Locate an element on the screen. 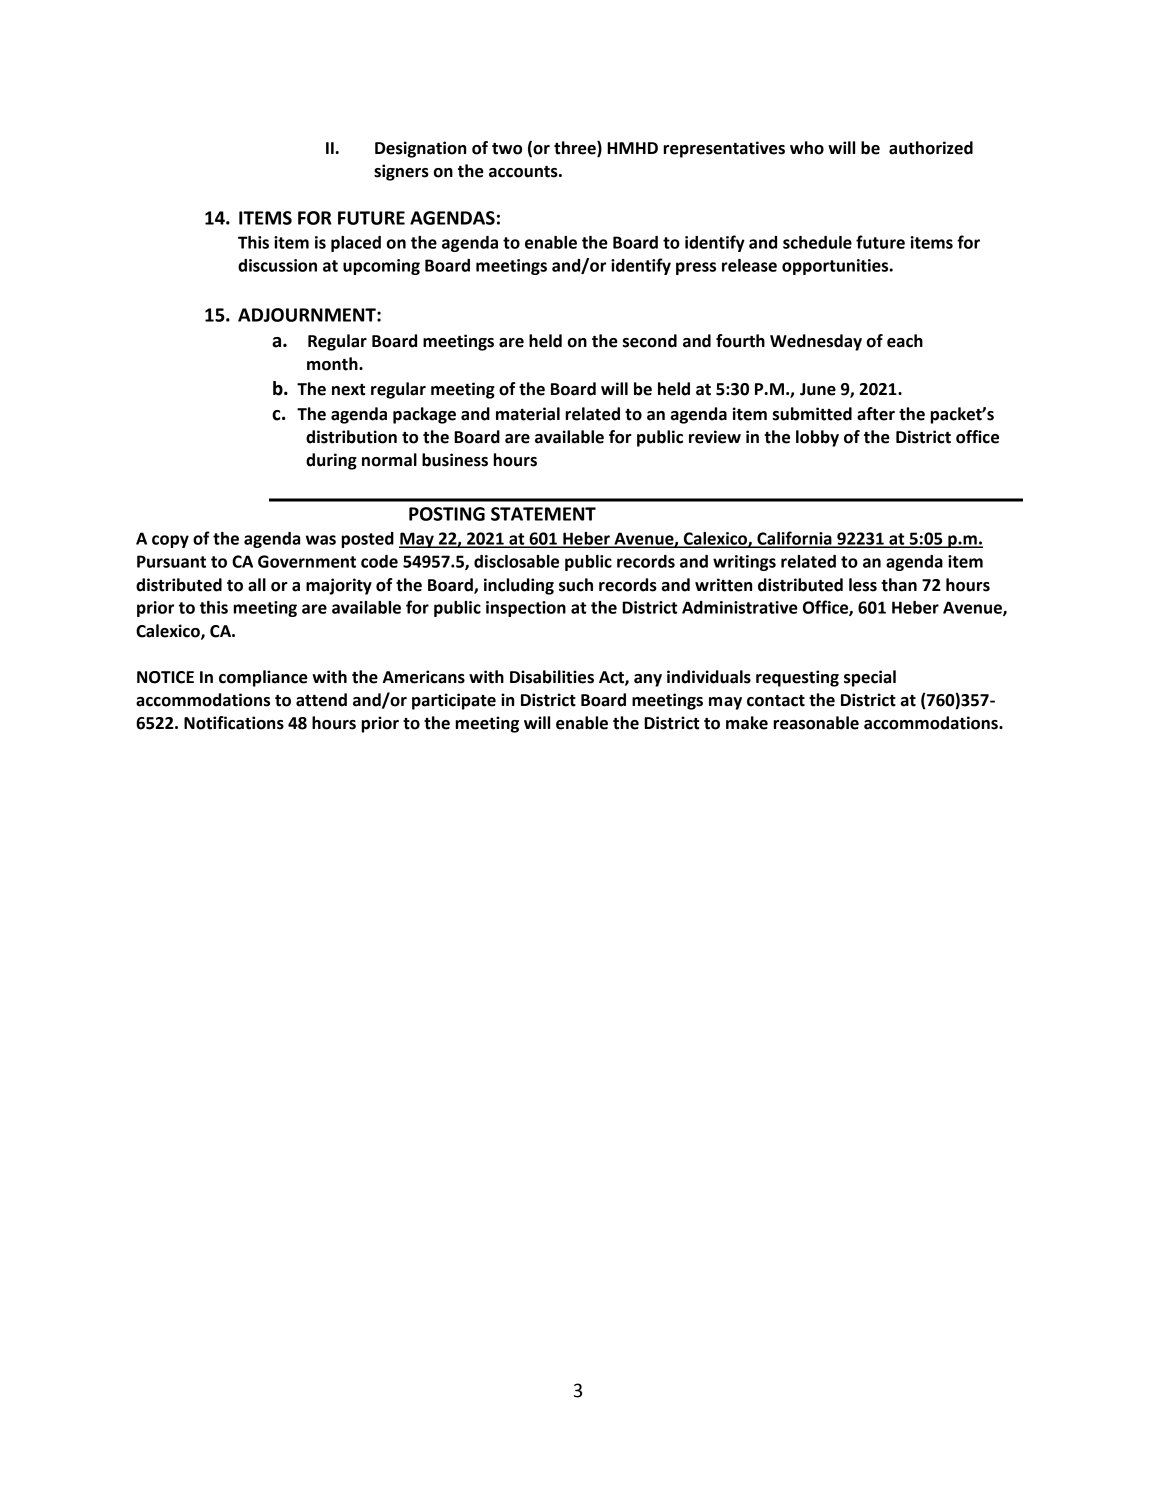 This screenshot has height=1496, width=1156. signers is located at coordinates (401, 172).
